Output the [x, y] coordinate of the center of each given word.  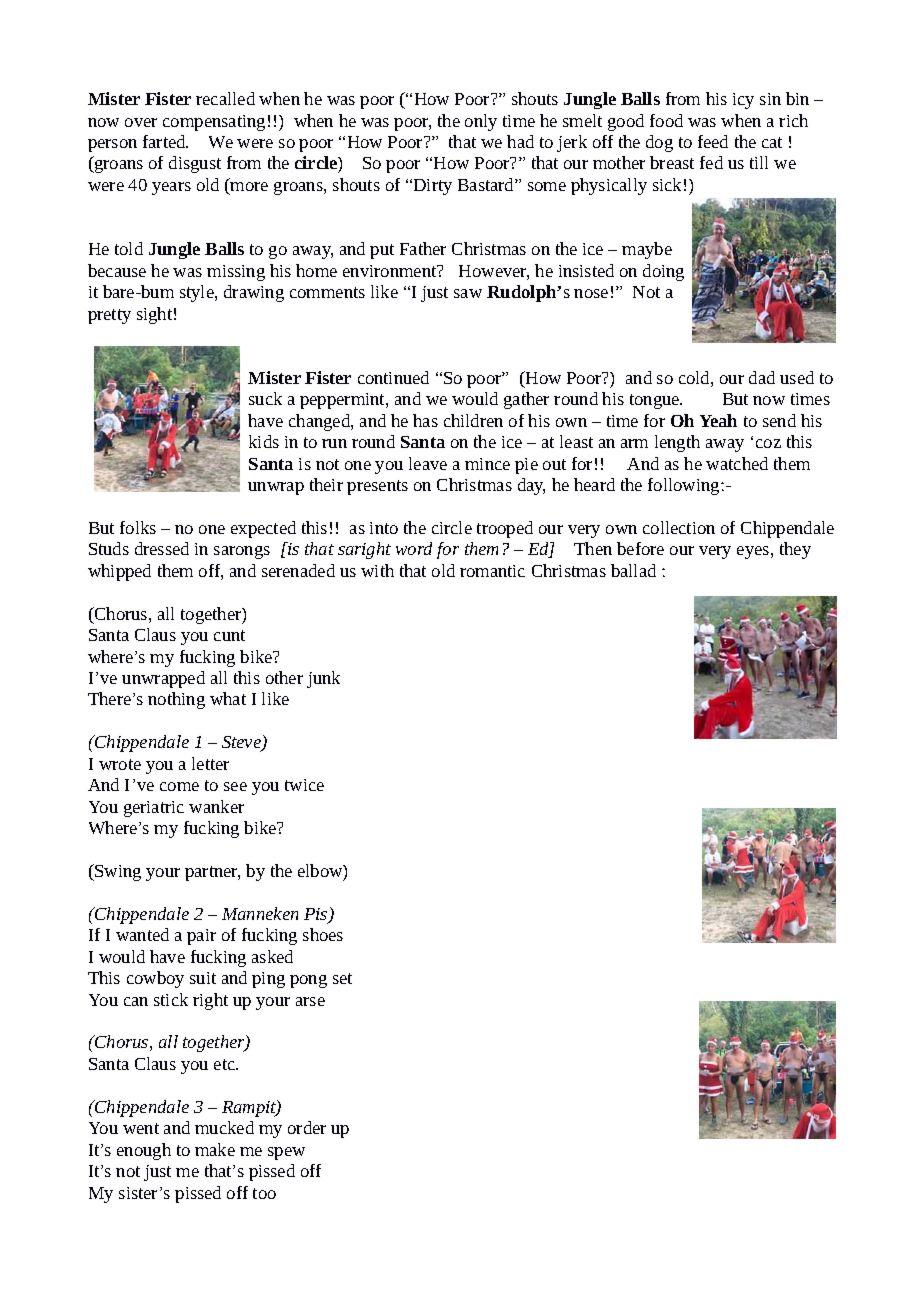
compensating [214, 123]
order [307, 1127]
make [215, 1149]
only [481, 122]
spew [286, 1153]
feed [713, 141]
